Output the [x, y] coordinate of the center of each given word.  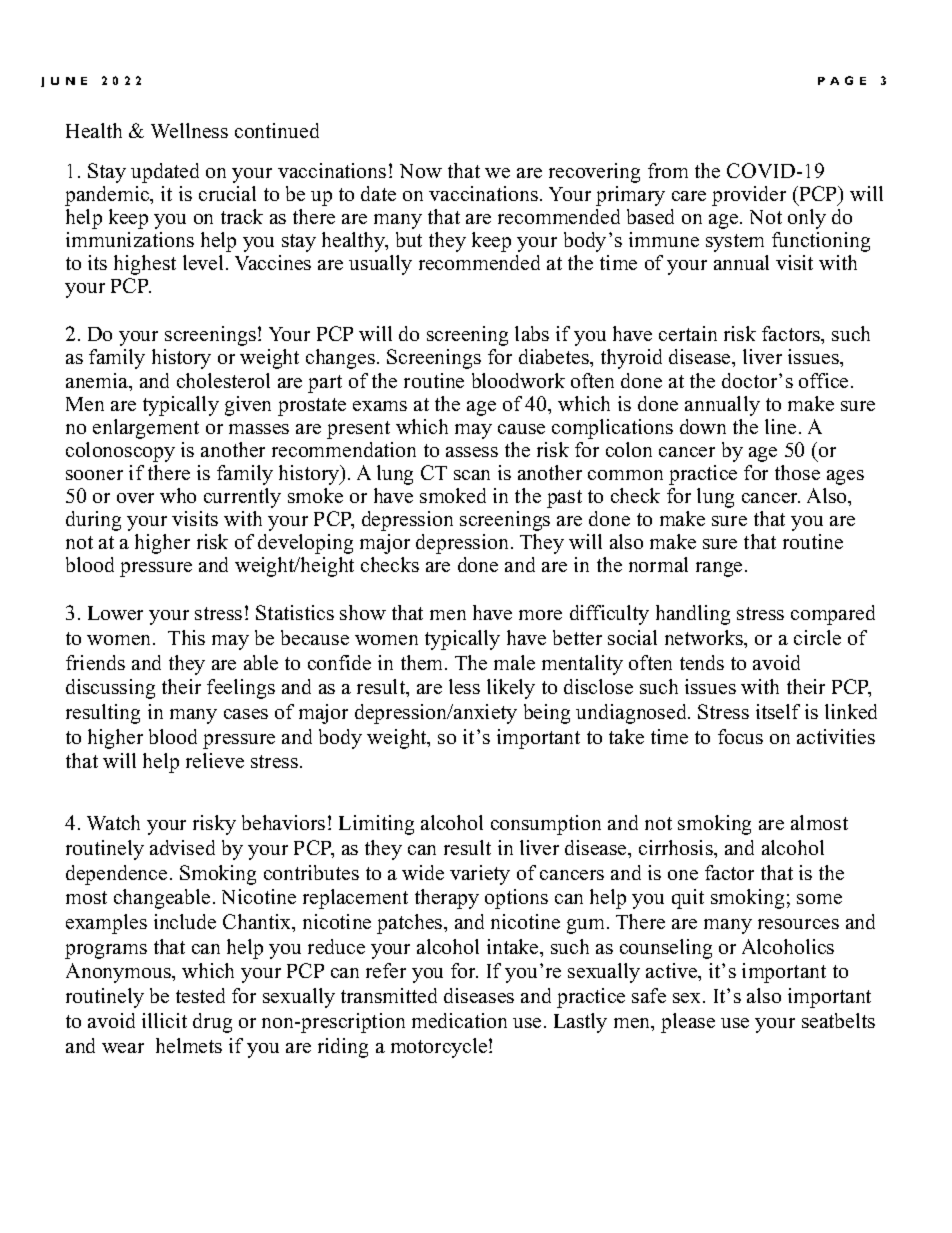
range [719, 569]
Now [421, 171]
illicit [164, 1020]
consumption [546, 825]
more [540, 615]
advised [182, 847]
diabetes [555, 356]
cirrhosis [677, 847]
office [823, 380]
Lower [115, 613]
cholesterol [223, 380]
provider [749, 196]
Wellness [189, 130]
